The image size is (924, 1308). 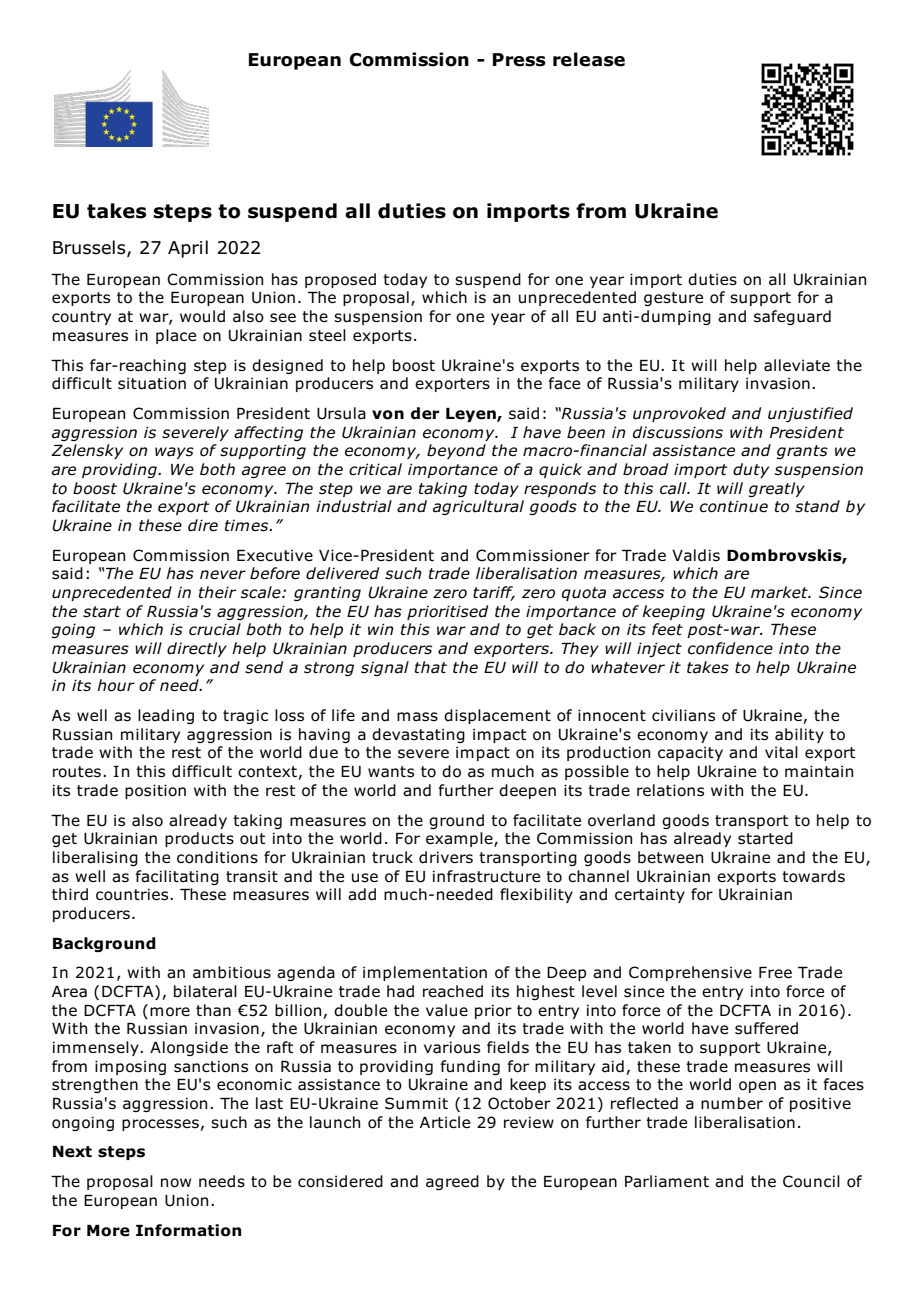 I want to click on confidence, so click(x=730, y=648).
